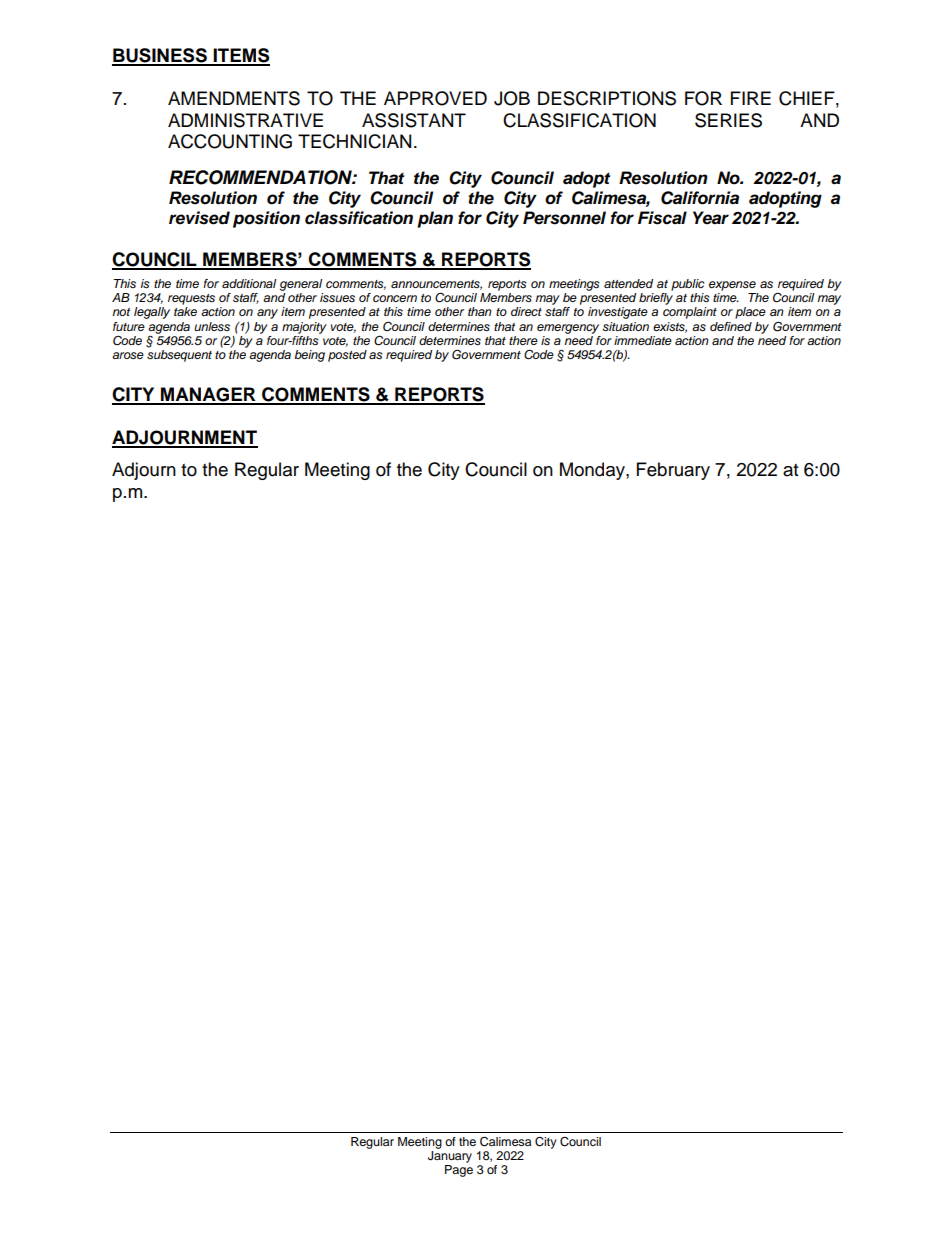 This screenshot has width=952, height=1233. I want to click on SERIES, so click(728, 120).
